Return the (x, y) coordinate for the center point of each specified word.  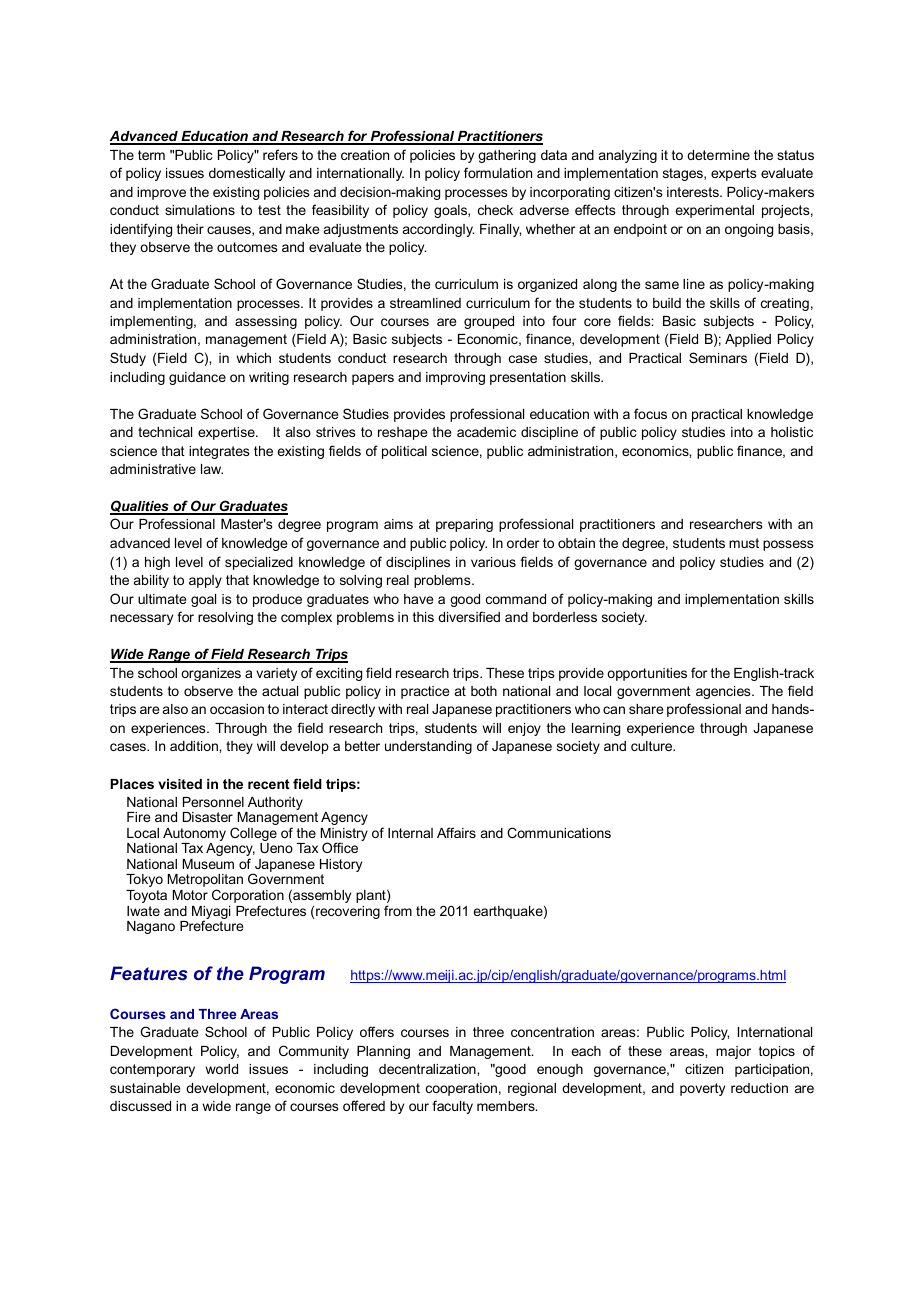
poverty (702, 1089)
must (744, 543)
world (221, 1069)
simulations (200, 210)
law (212, 469)
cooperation (461, 1089)
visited (180, 784)
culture (653, 746)
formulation (498, 172)
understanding (428, 747)
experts (734, 174)
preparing (464, 525)
